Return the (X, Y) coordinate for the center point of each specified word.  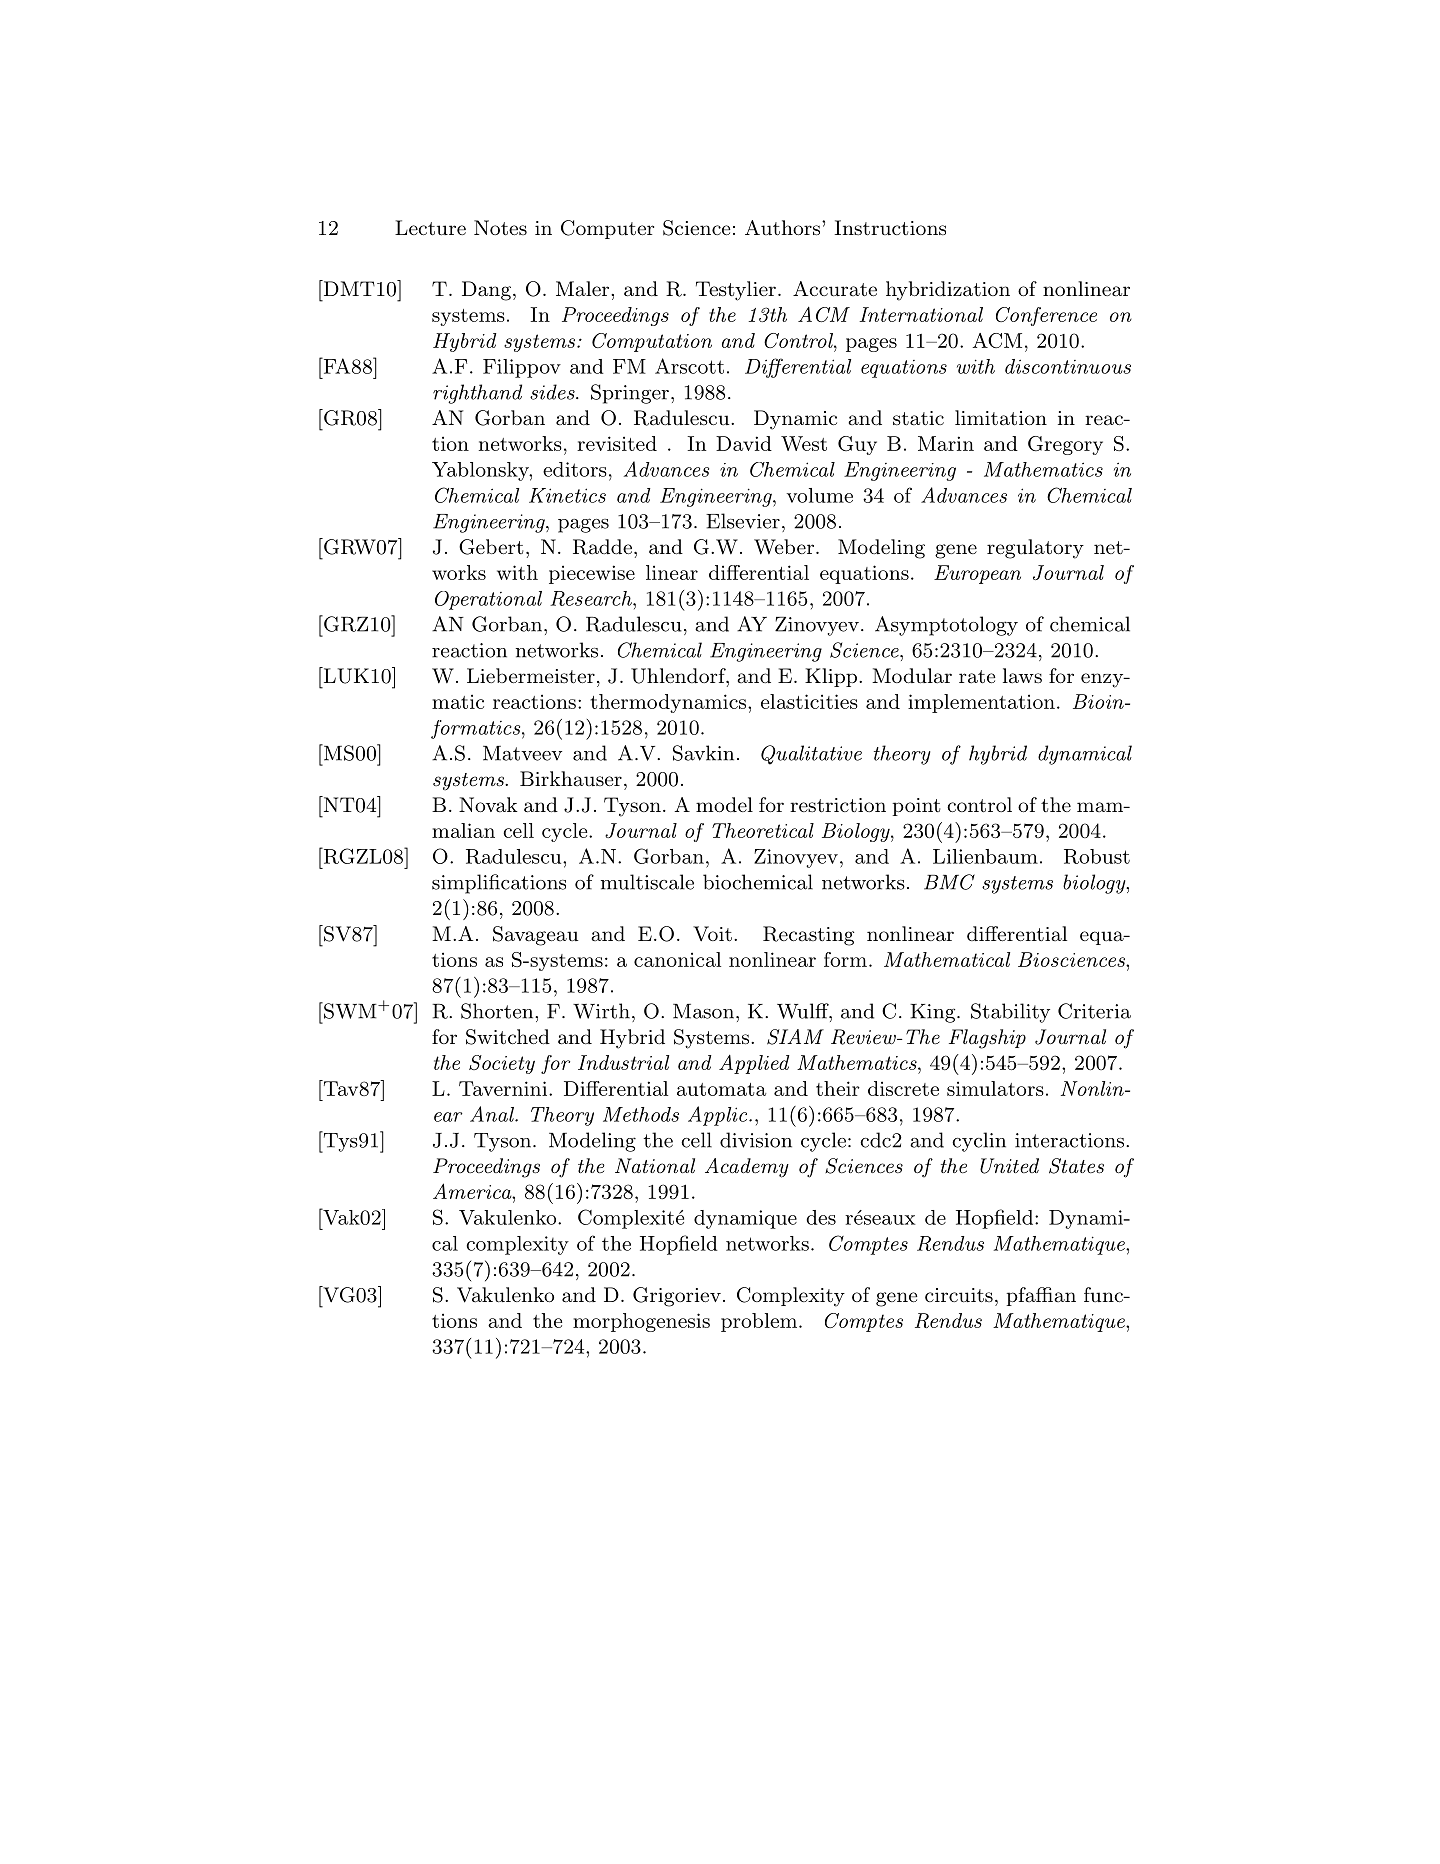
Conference (1046, 316)
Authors (782, 228)
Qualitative (811, 755)
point (916, 807)
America (473, 1191)
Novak (488, 805)
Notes (500, 228)
